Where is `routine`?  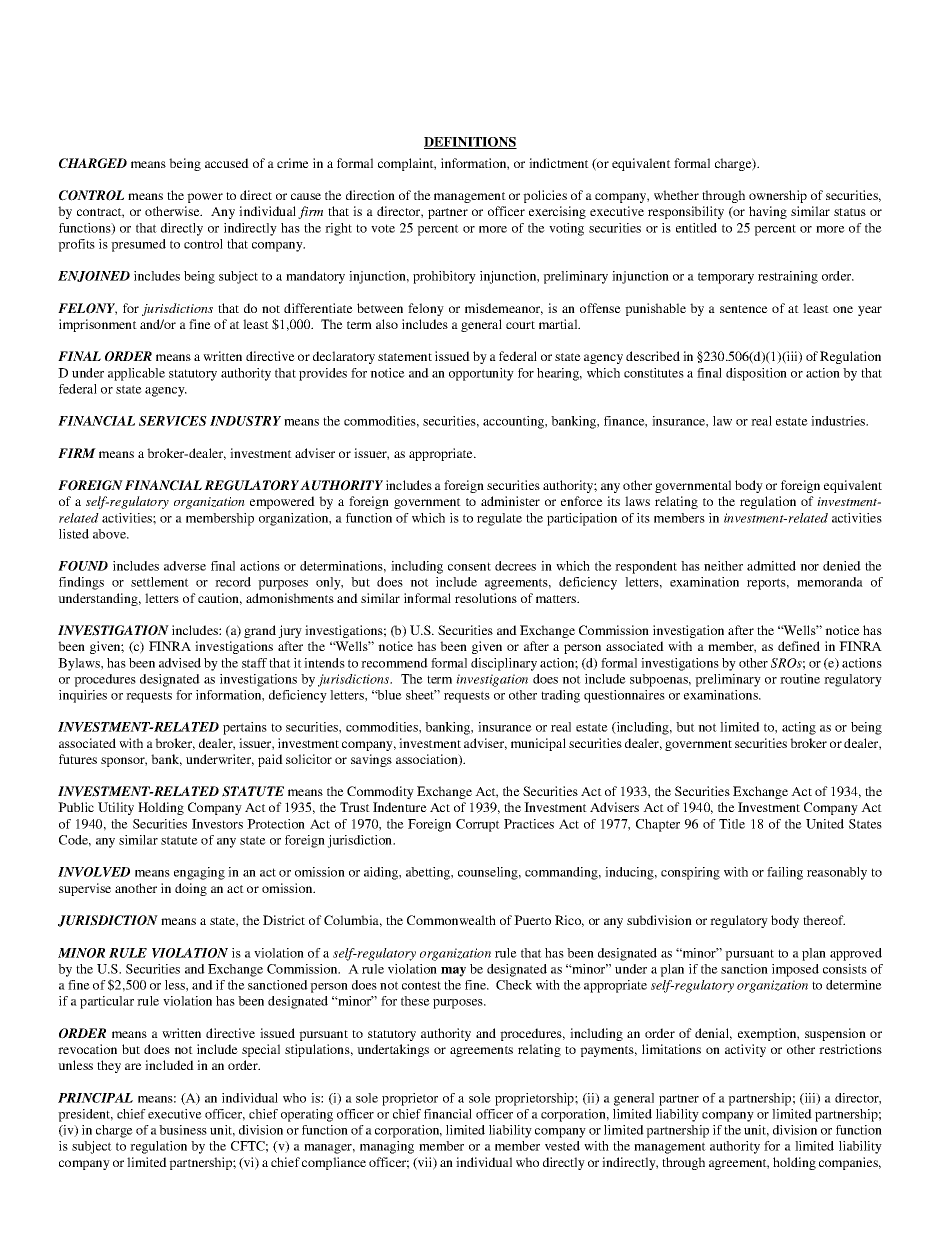
routine is located at coordinates (800, 679).
